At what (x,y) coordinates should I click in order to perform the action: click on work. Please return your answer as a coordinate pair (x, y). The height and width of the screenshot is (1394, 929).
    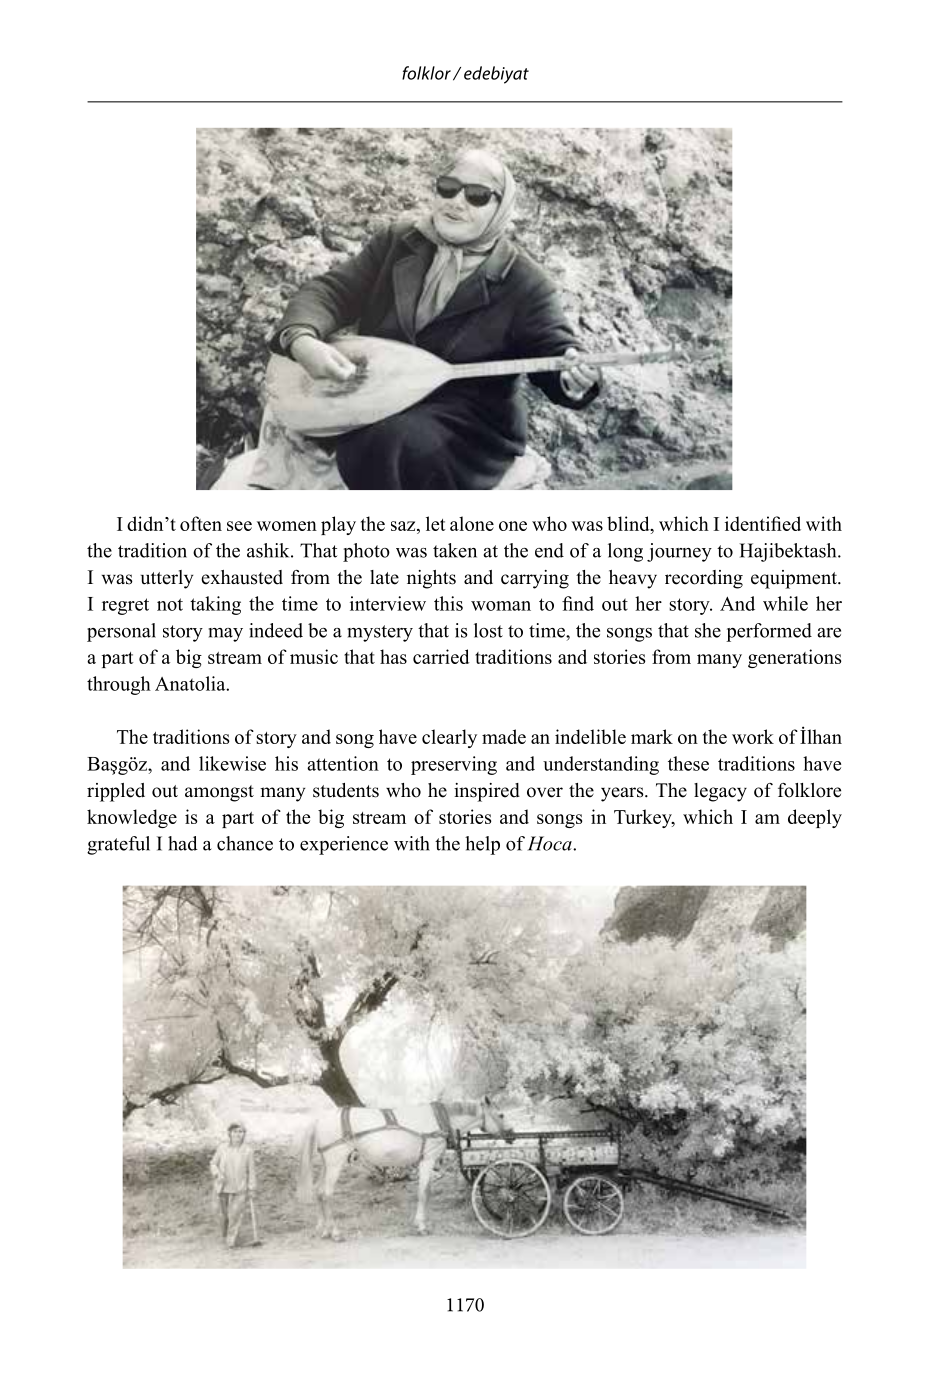
    Looking at the image, I should click on (753, 736).
